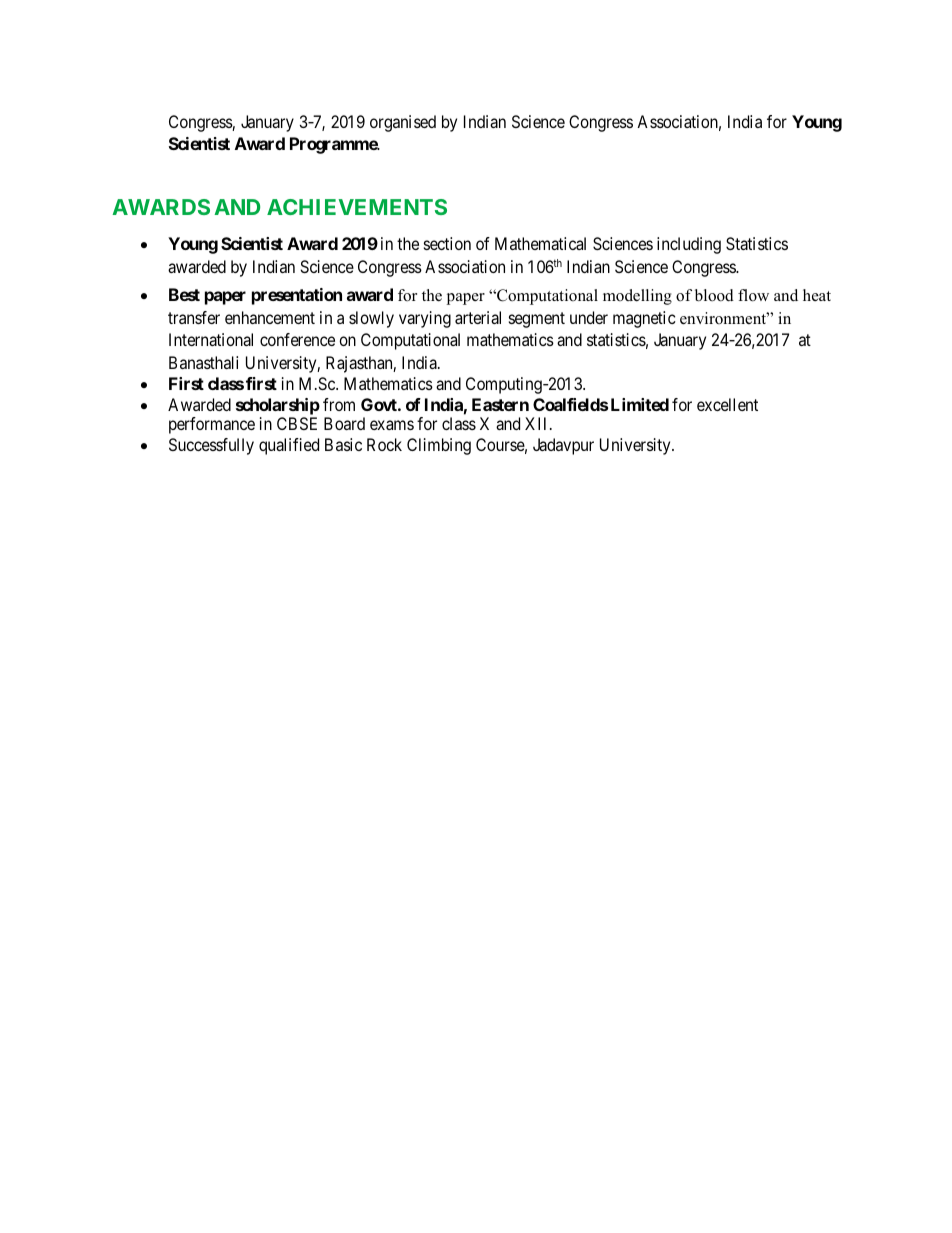 This screenshot has height=1233, width=952. What do you see at coordinates (297, 296) in the screenshot?
I see `presentation` at bounding box center [297, 296].
